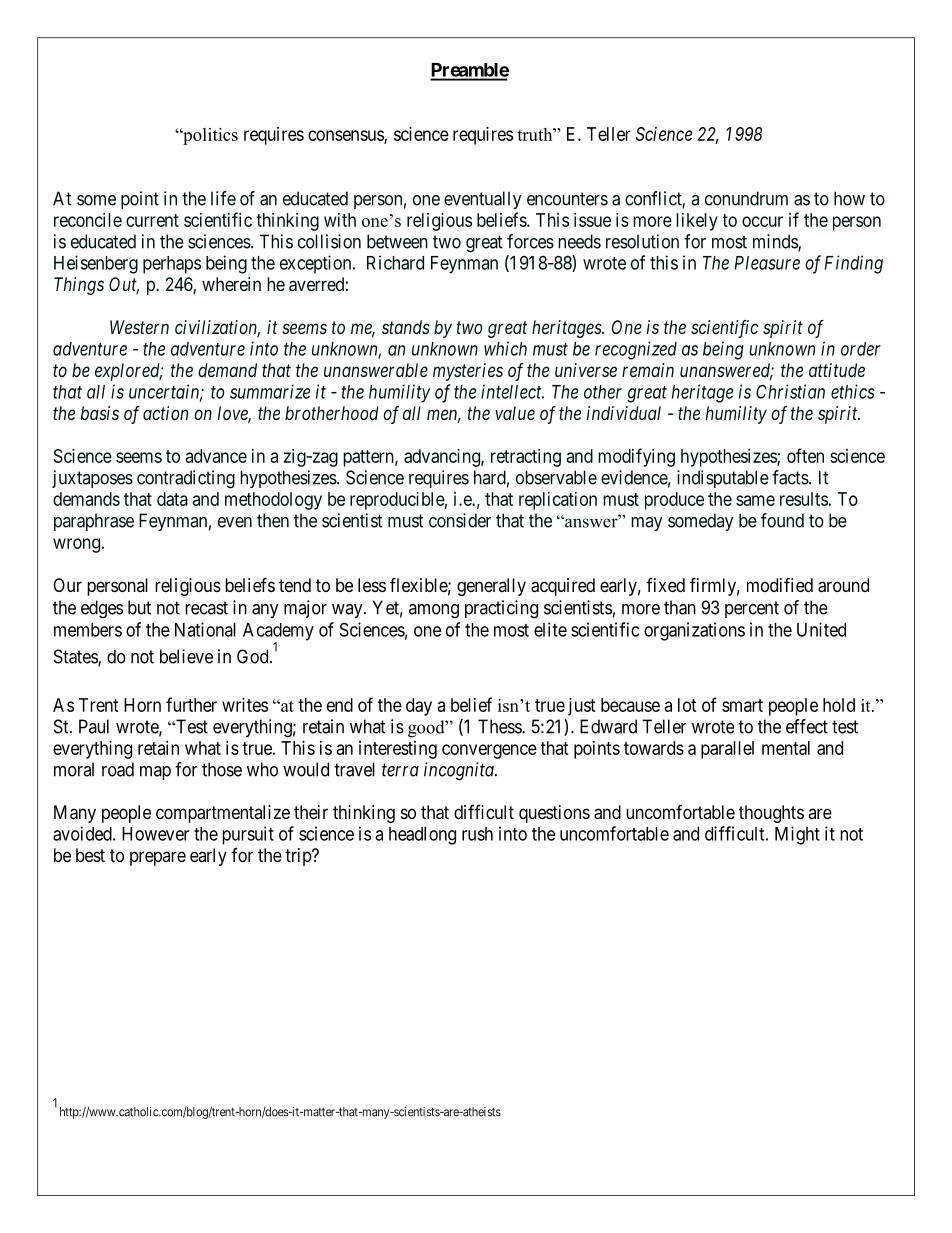 This screenshot has height=1233, width=952. I want to click on consensus, so click(346, 136).
